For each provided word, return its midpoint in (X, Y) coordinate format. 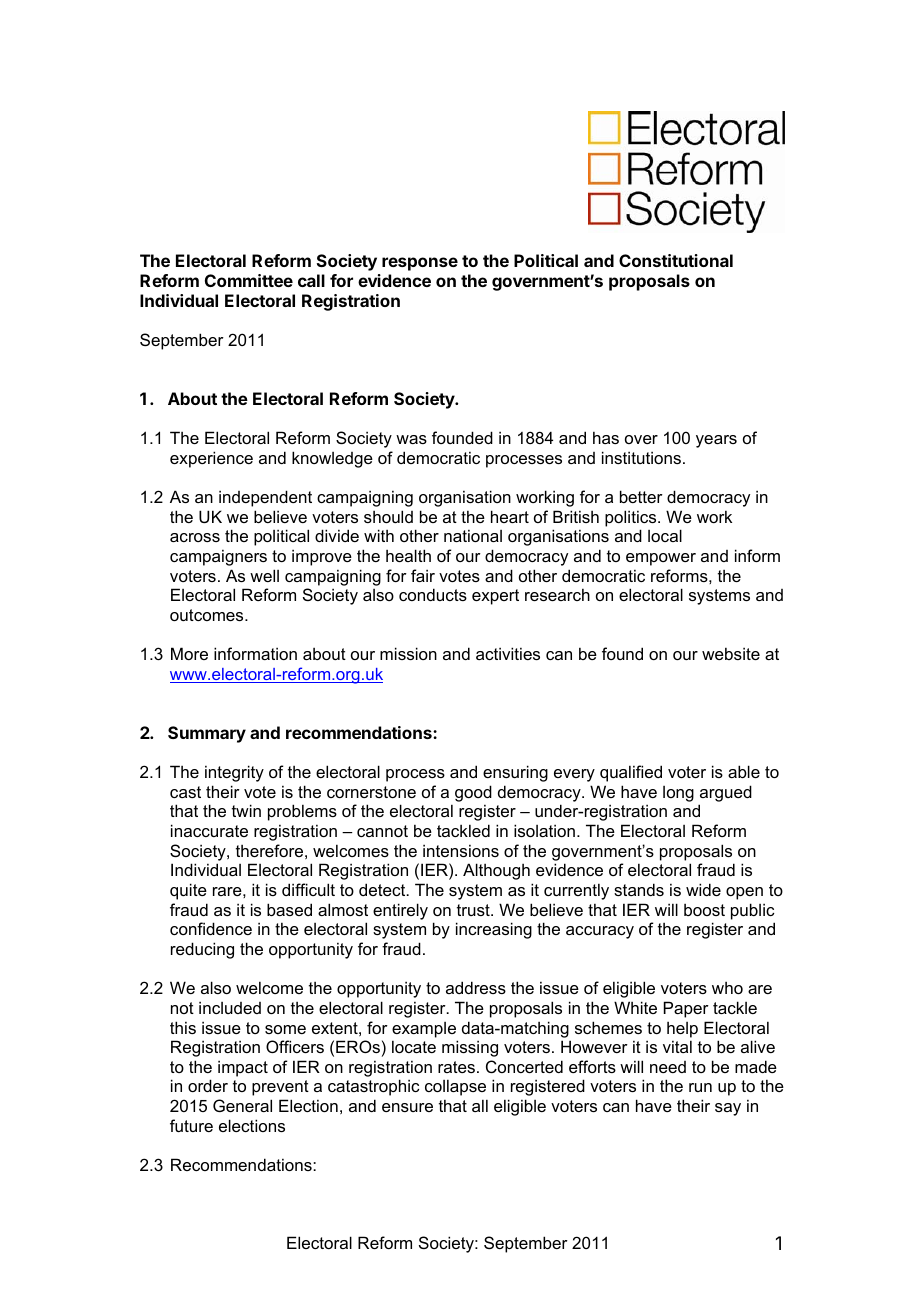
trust (474, 910)
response (420, 264)
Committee (249, 280)
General (242, 1105)
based (289, 909)
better (641, 496)
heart (510, 516)
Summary (207, 734)
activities (508, 653)
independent (265, 498)
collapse (455, 1087)
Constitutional (676, 260)
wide (703, 889)
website (731, 653)
